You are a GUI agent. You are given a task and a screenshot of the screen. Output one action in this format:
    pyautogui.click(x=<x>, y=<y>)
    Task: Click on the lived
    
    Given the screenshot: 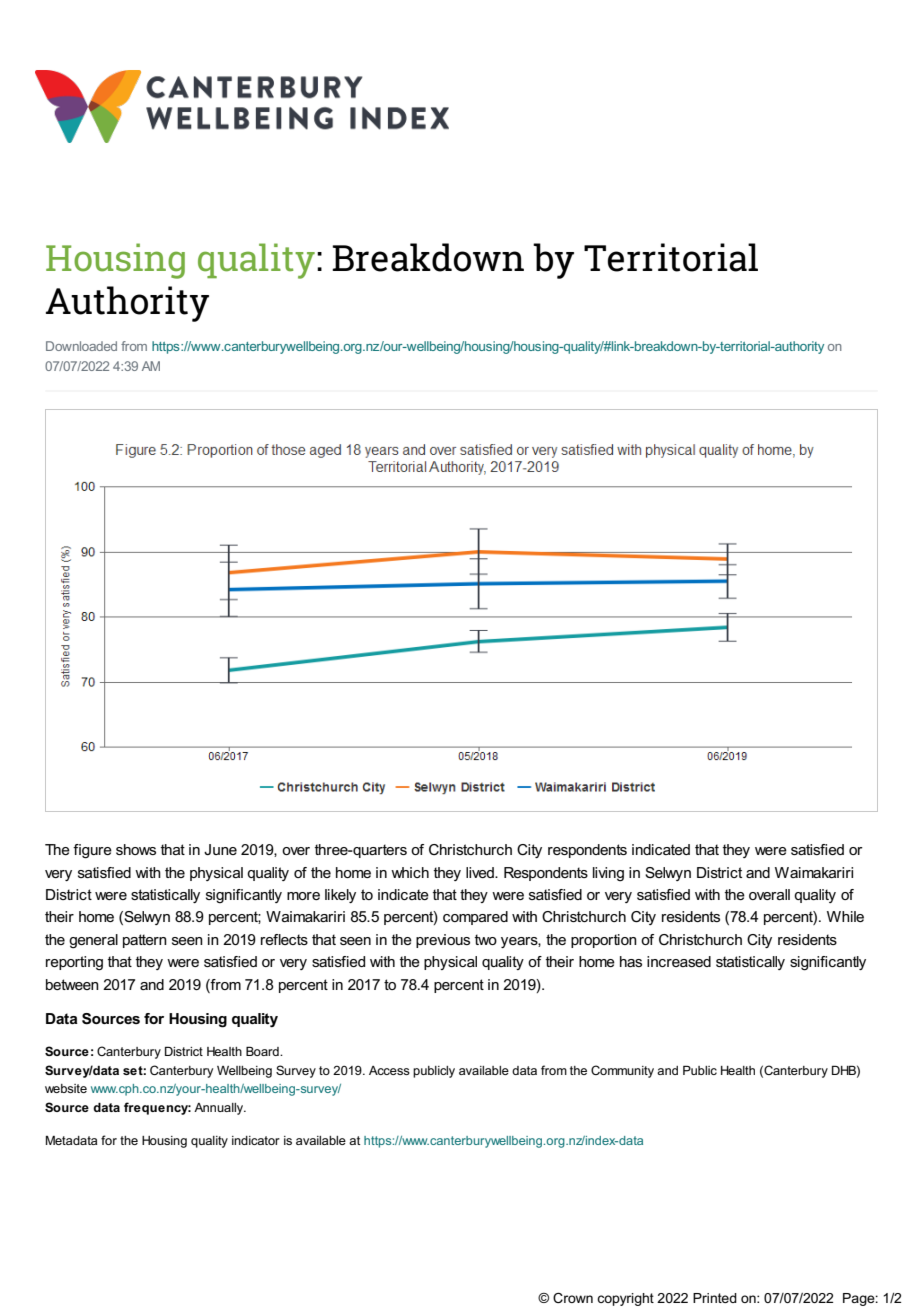 What is the action you would take?
    pyautogui.click(x=481, y=872)
